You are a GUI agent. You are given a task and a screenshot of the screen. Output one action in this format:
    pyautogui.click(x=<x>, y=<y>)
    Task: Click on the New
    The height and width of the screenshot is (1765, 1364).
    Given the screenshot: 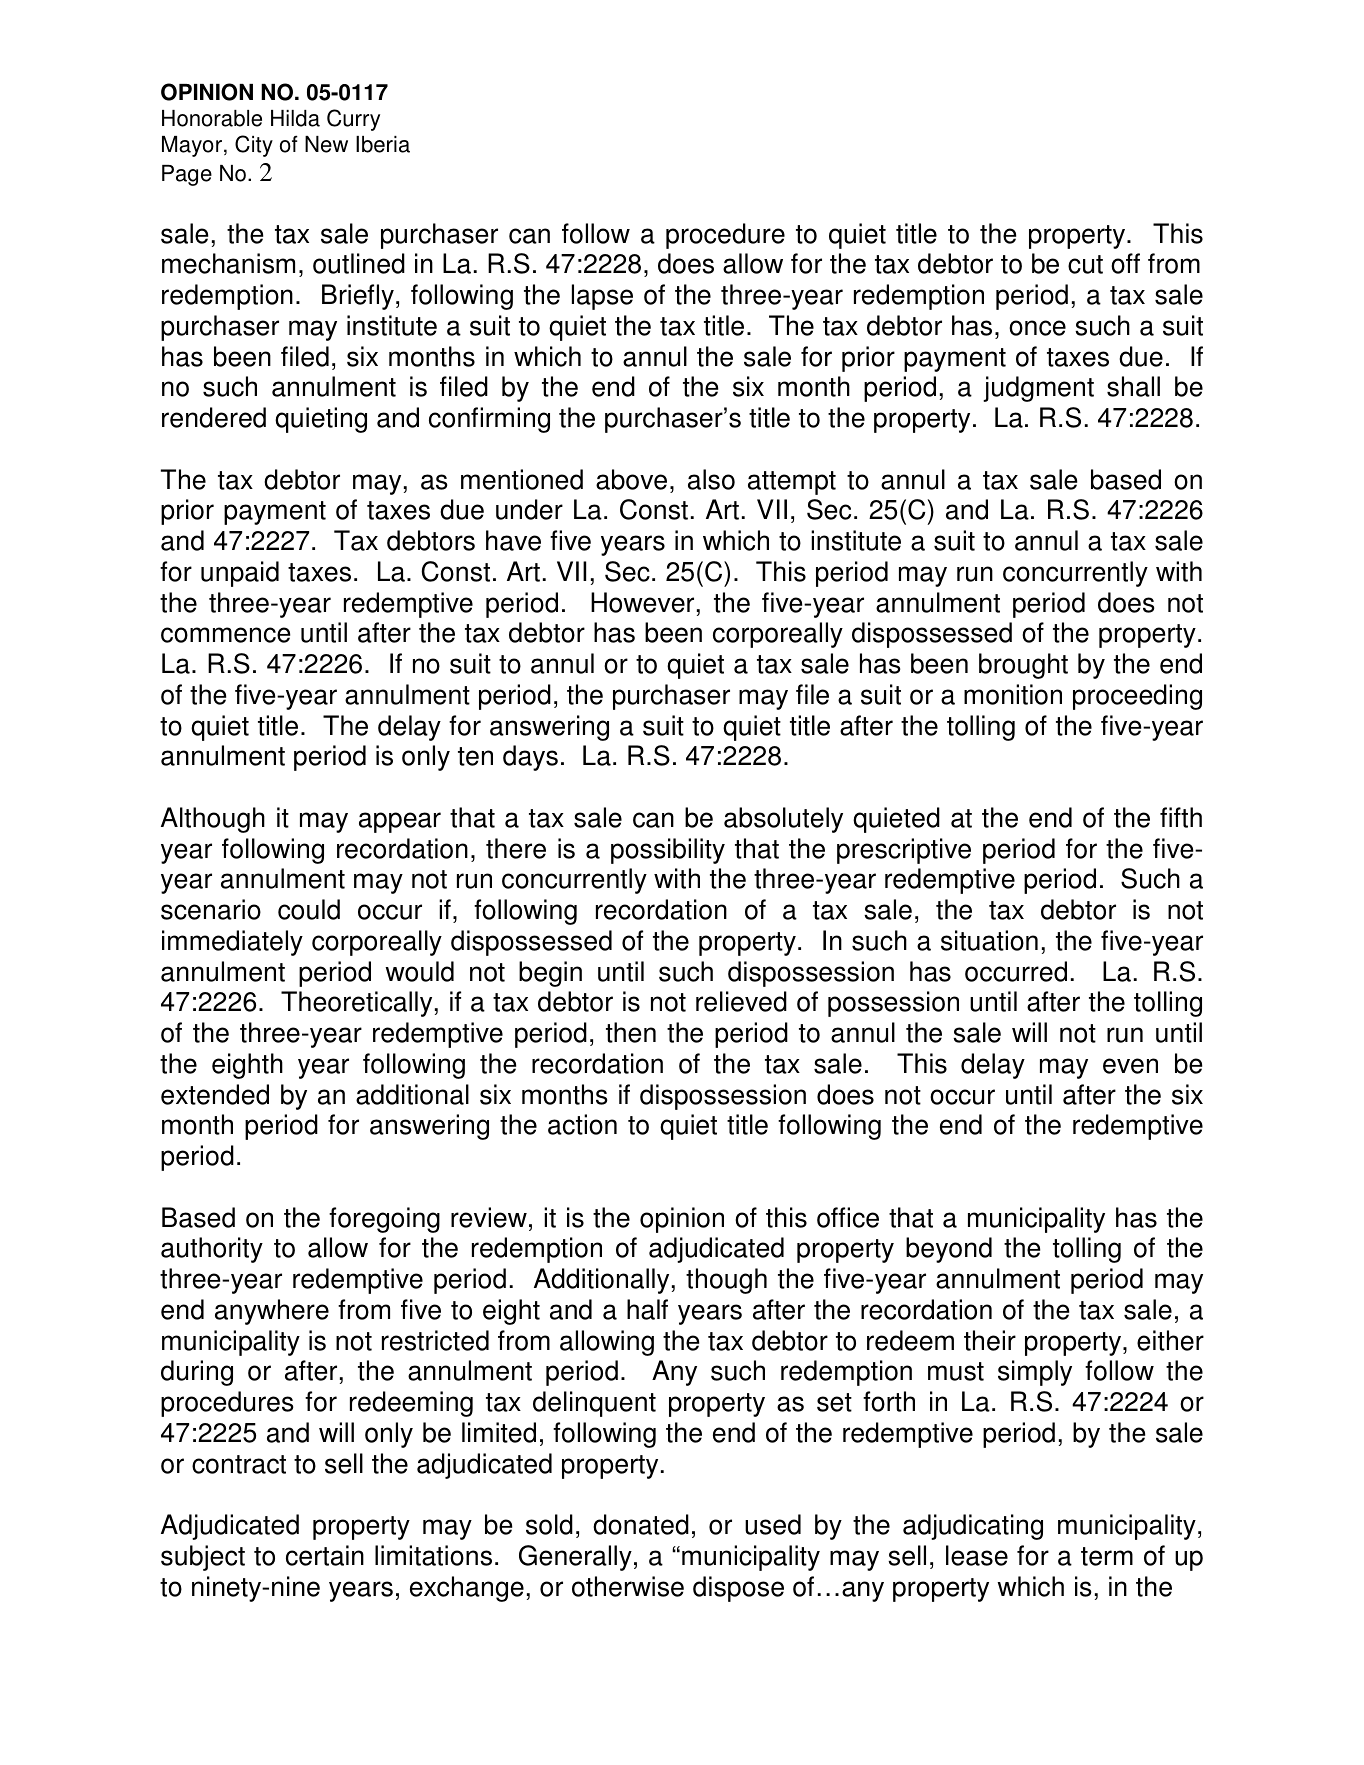 What is the action you would take?
    pyautogui.click(x=326, y=144)
